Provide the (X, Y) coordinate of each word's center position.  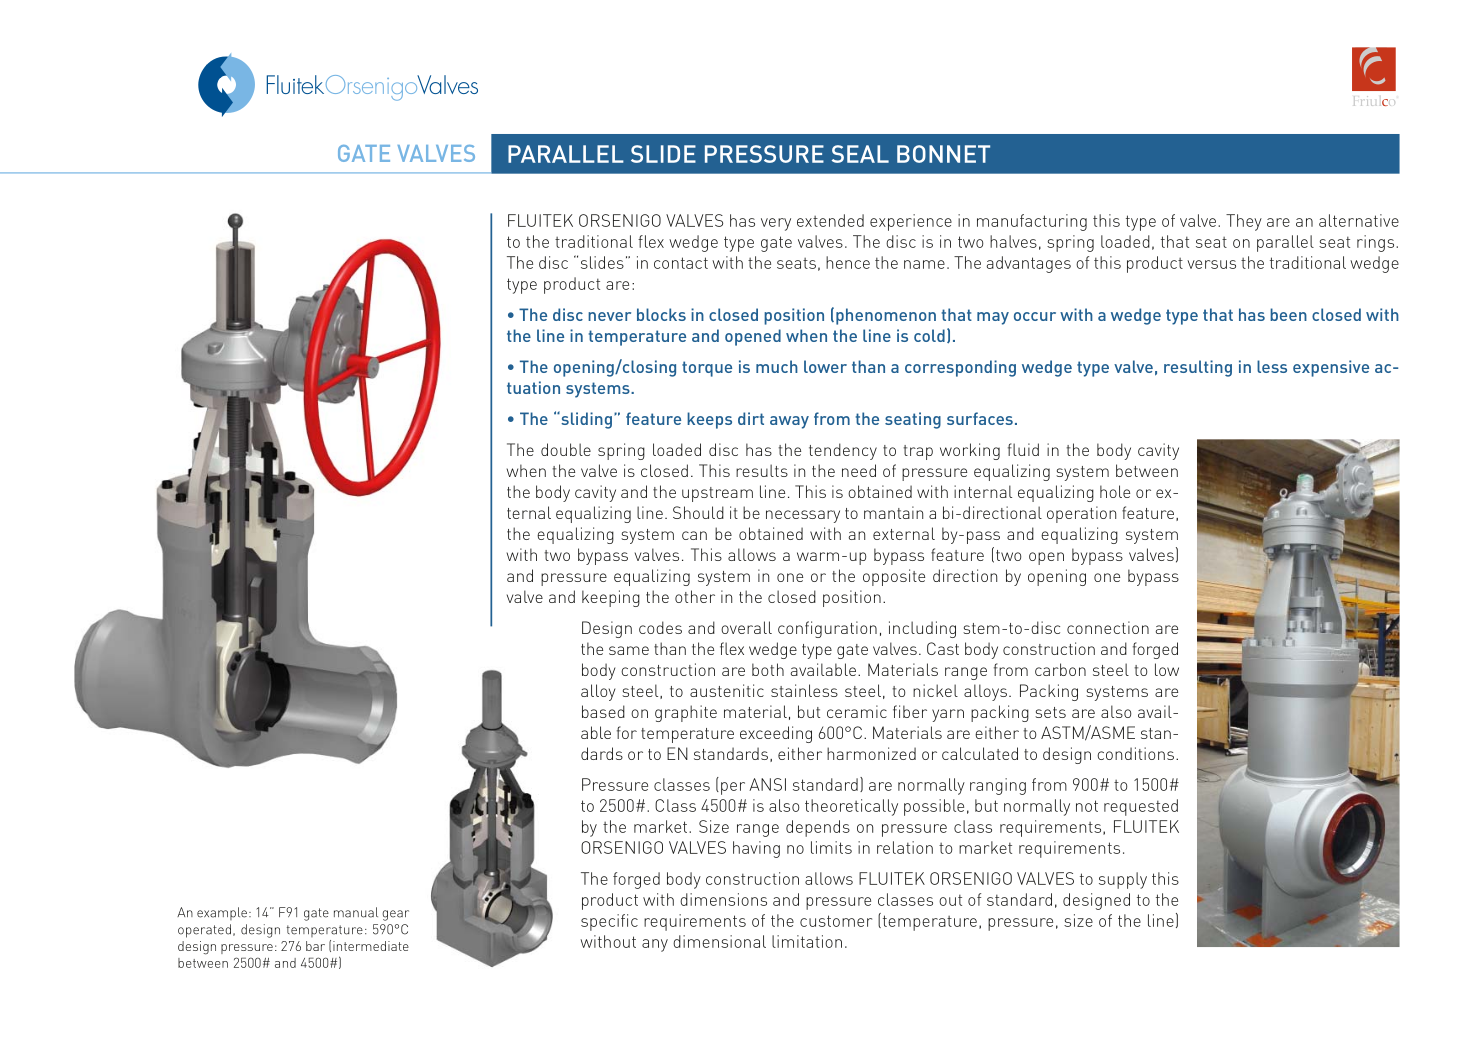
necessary (803, 516)
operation (1081, 514)
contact (681, 263)
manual (356, 912)
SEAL (860, 154)
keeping (611, 598)
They (1244, 222)
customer (836, 921)
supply (1123, 880)
